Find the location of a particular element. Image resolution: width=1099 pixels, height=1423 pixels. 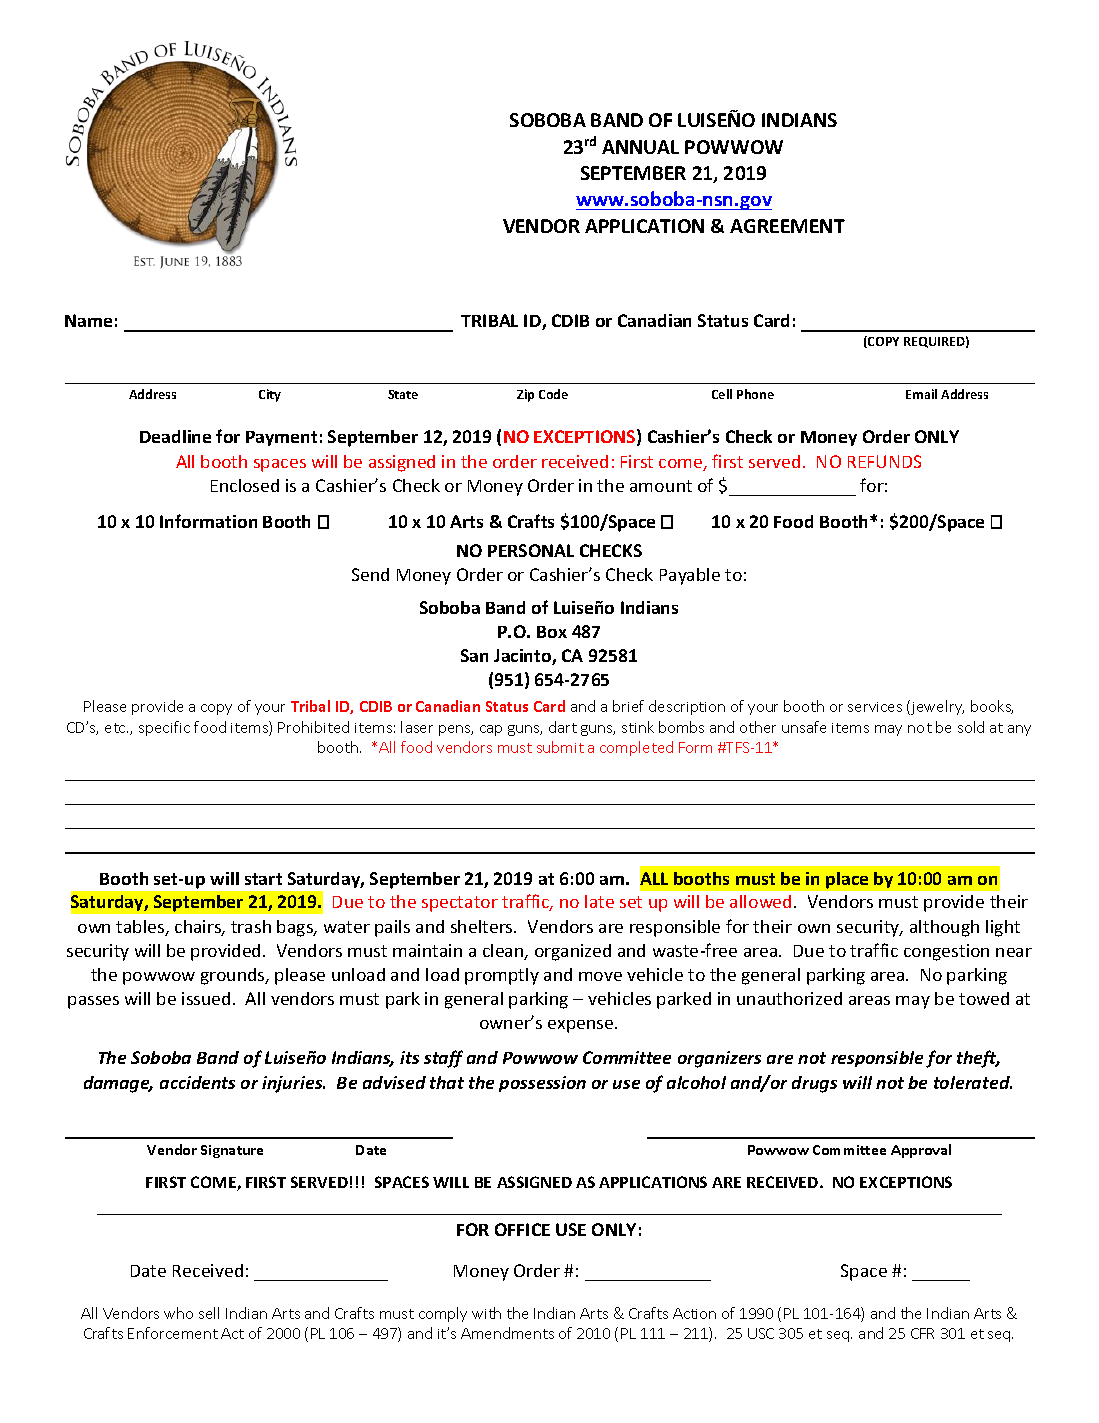

Name is located at coordinates (88, 320).
